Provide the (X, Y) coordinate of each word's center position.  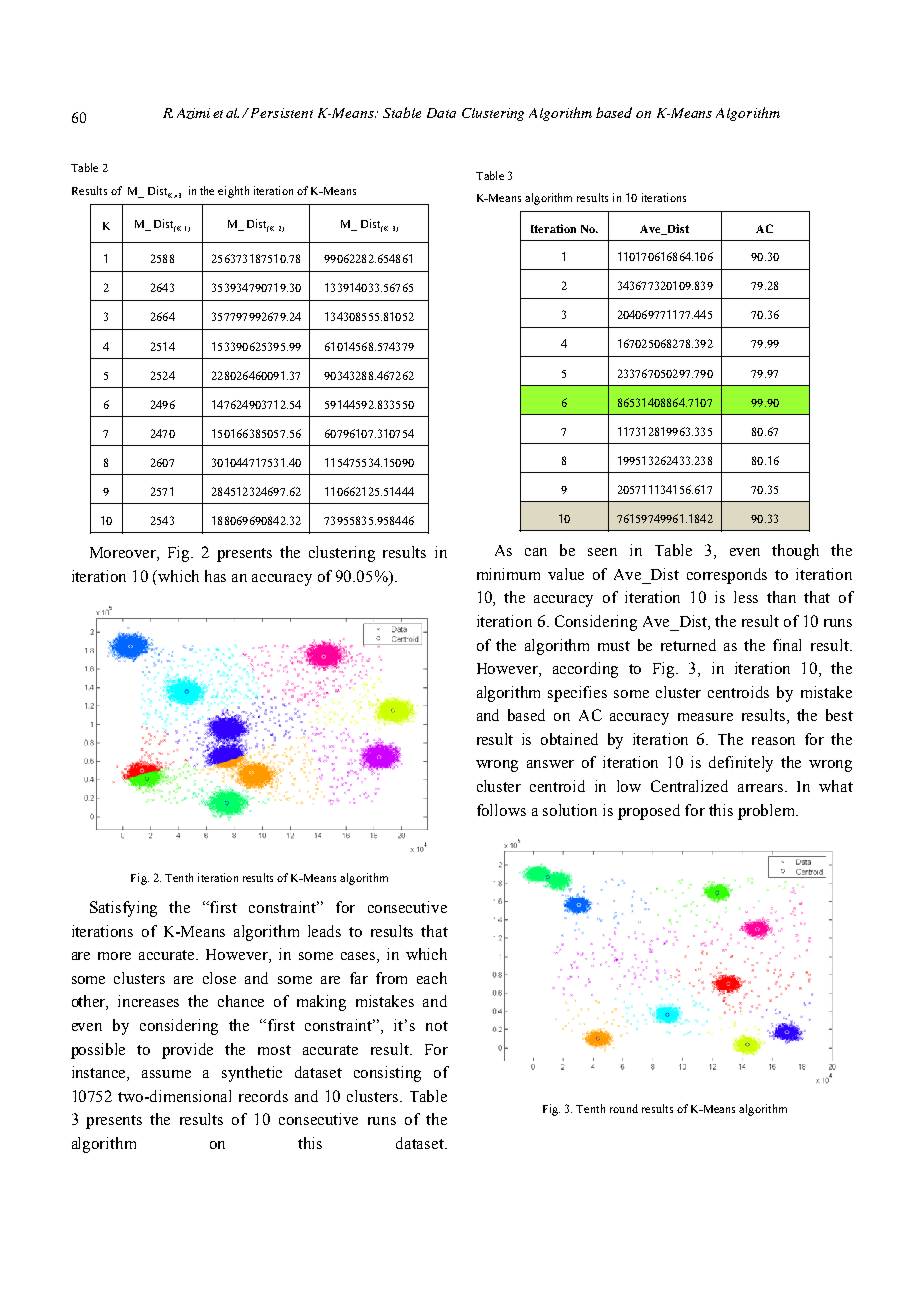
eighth (233, 192)
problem (768, 812)
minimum (508, 574)
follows (501, 810)
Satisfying (123, 909)
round (624, 1108)
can (536, 552)
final (787, 645)
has (215, 576)
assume (166, 1074)
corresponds (727, 576)
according (585, 670)
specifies (577, 694)
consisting (387, 1074)
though (795, 552)
